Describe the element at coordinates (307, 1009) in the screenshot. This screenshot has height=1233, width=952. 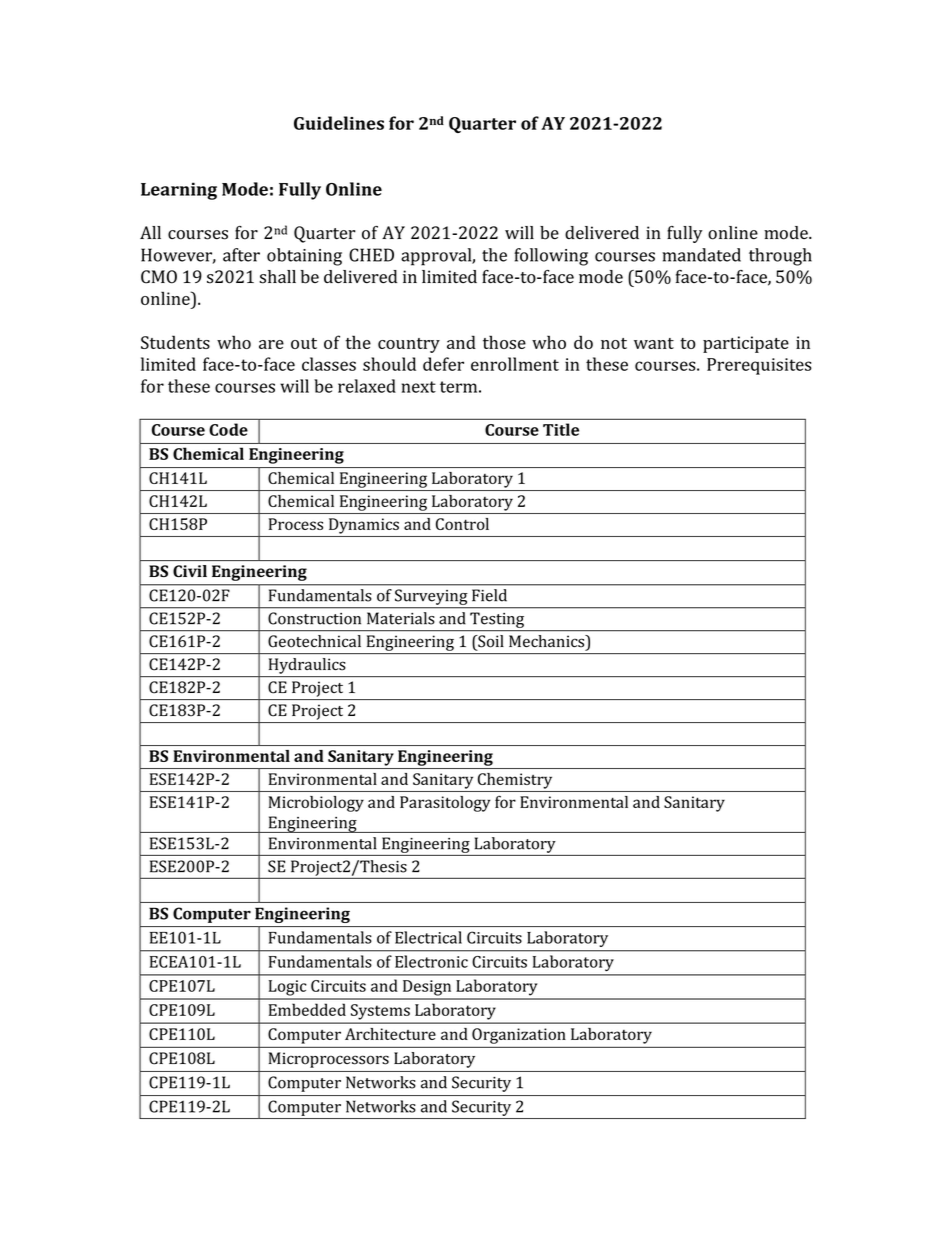
I see `Embedded` at that location.
